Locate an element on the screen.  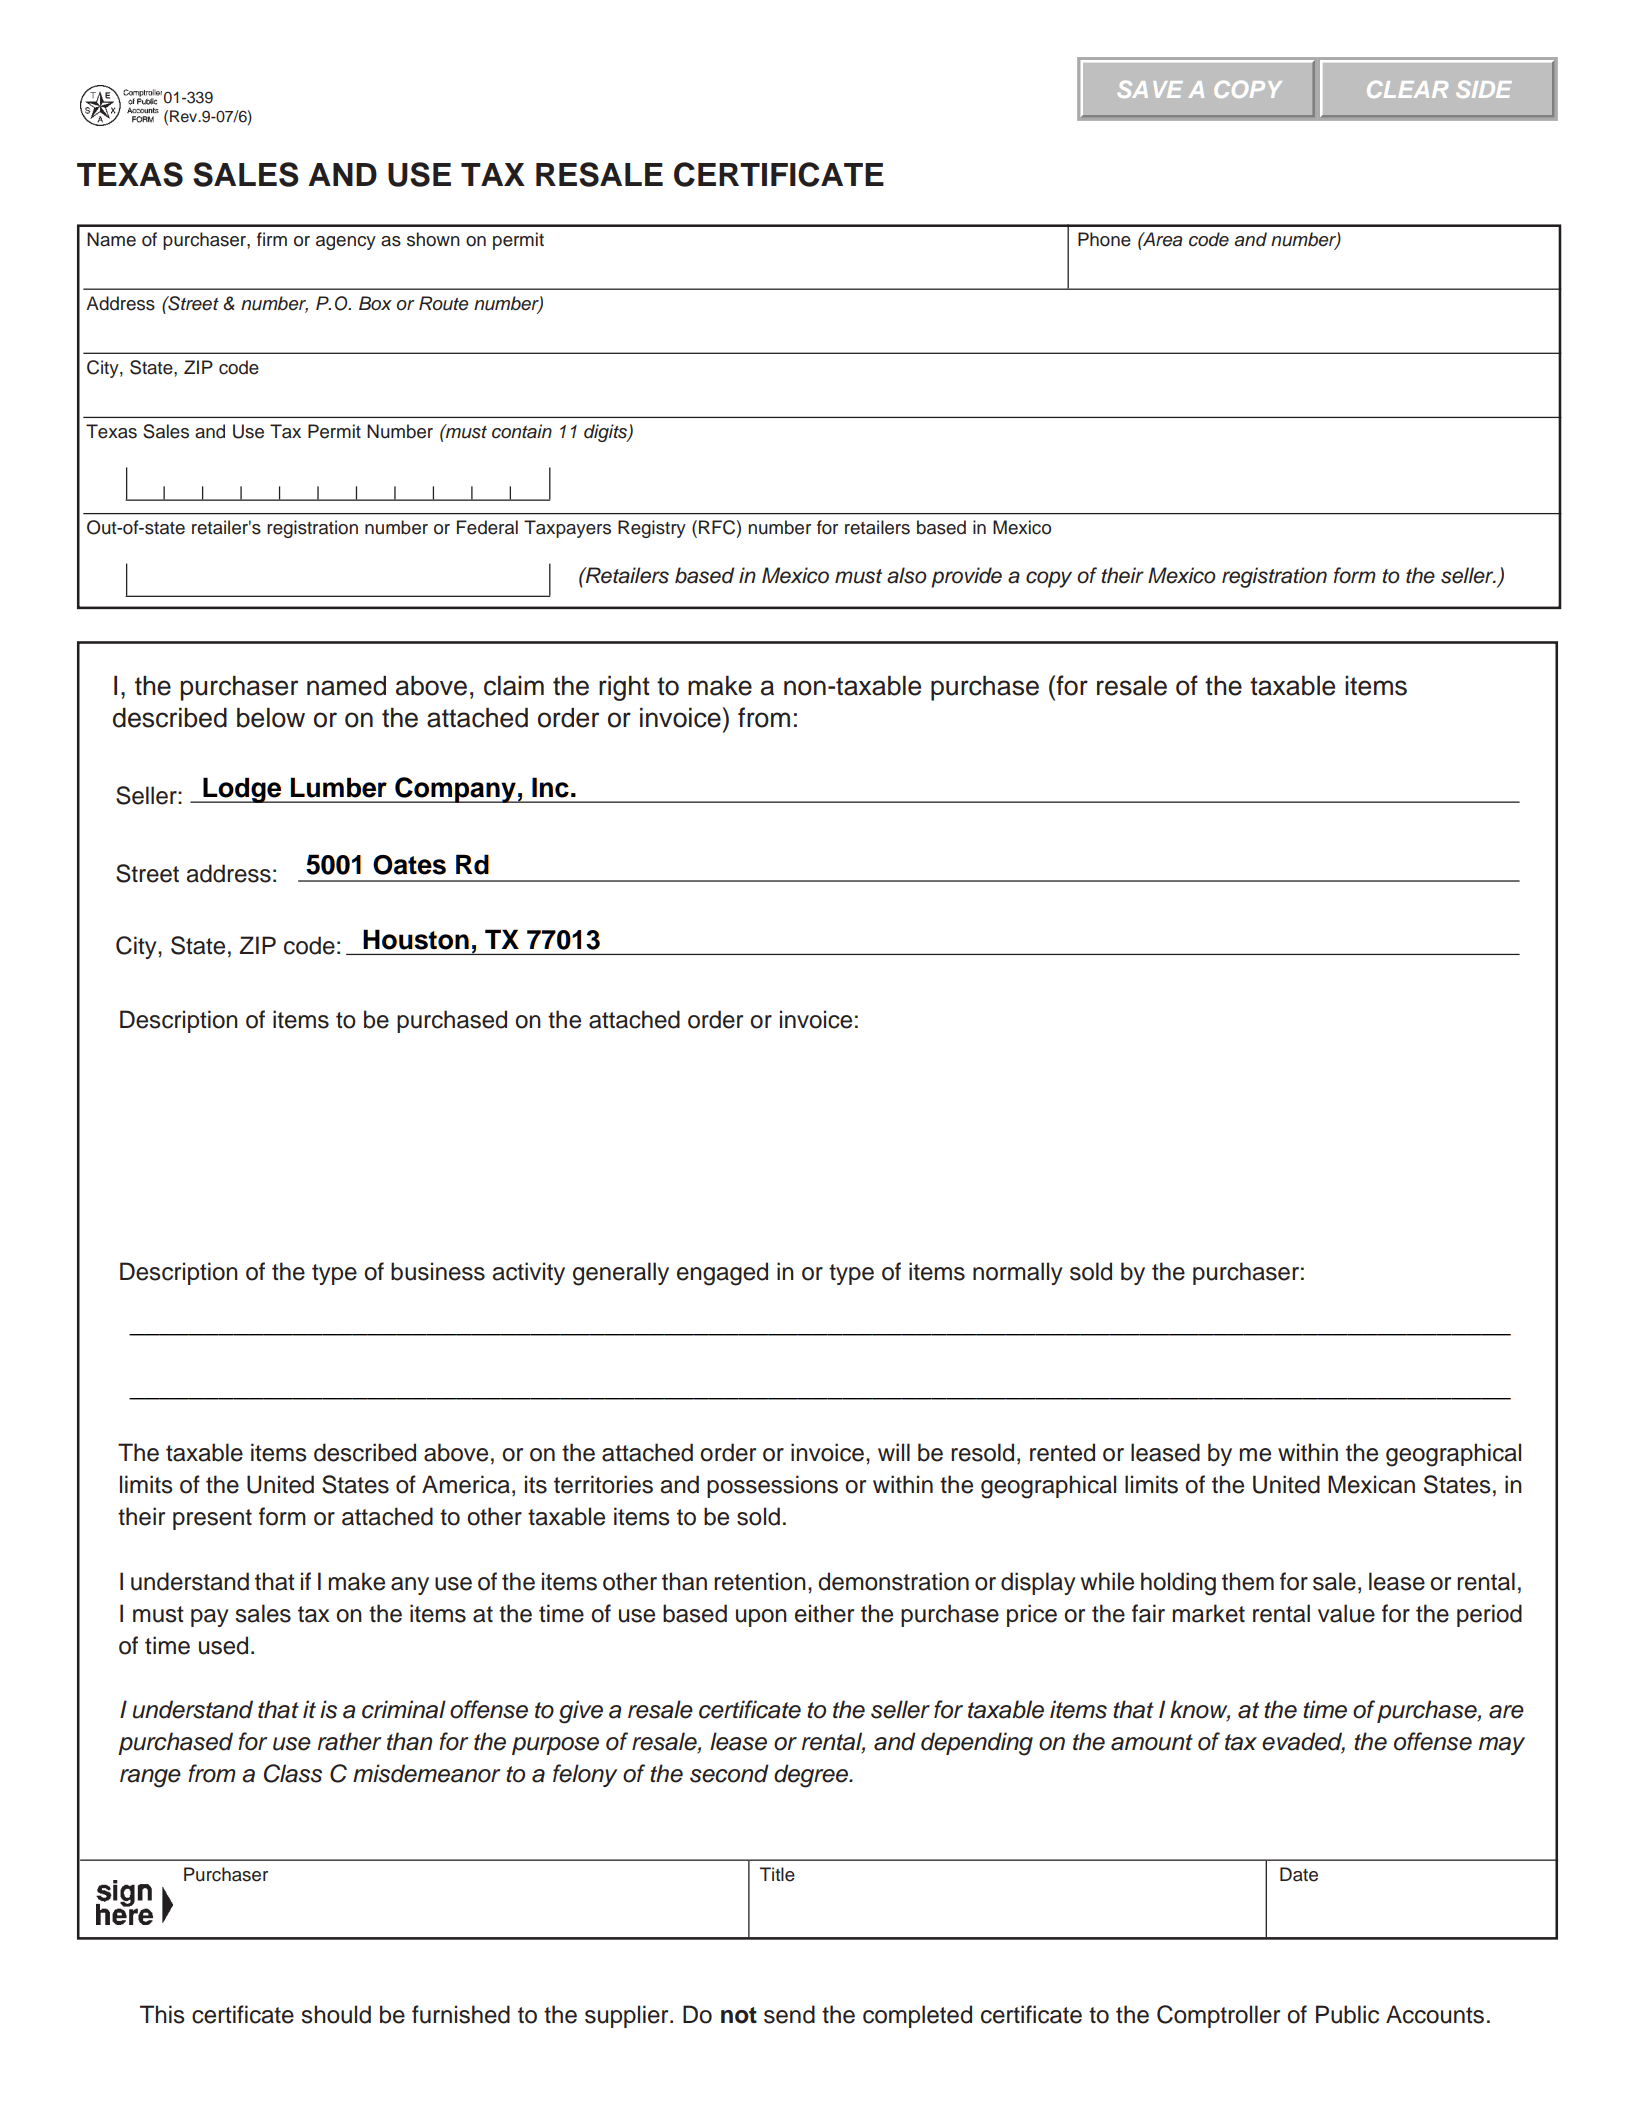
Box is located at coordinates (375, 303).
